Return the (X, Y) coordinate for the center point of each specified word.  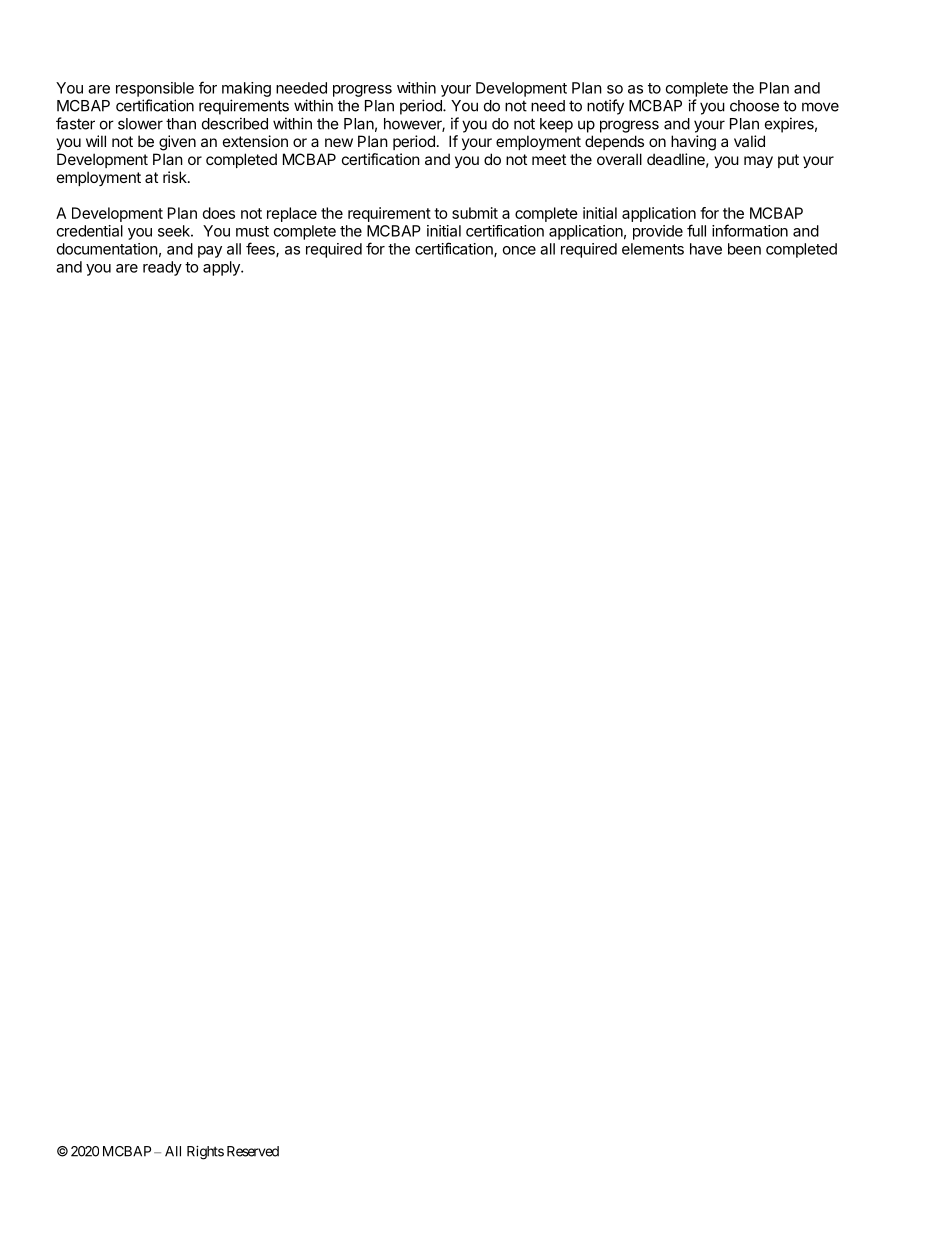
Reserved (253, 1151)
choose (754, 106)
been (744, 249)
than (181, 124)
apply (222, 268)
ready (162, 268)
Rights (205, 1153)
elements (653, 249)
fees (261, 249)
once (519, 250)
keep (556, 125)
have (706, 249)
